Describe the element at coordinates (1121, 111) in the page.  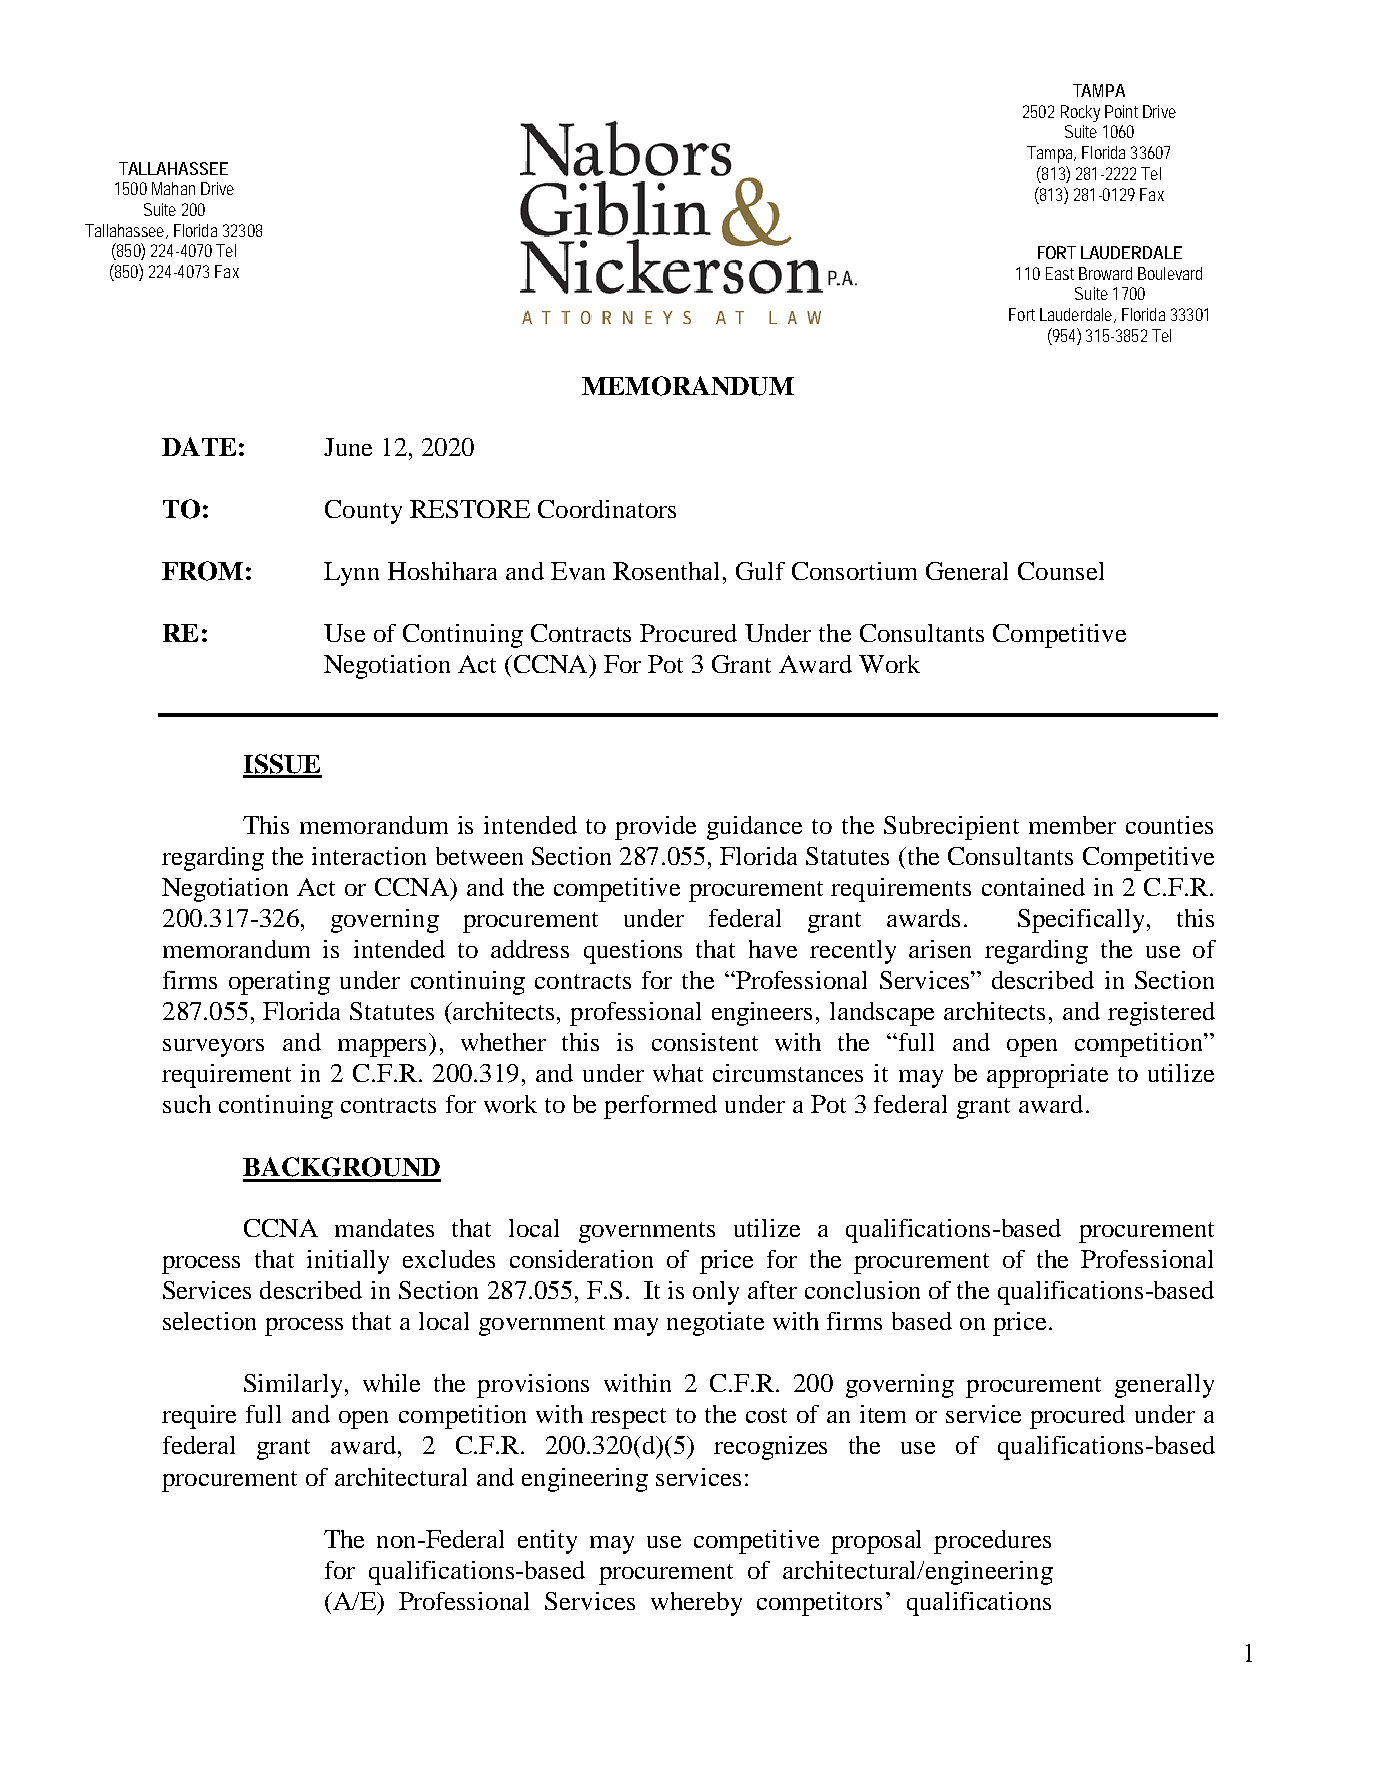
I see `Point` at that location.
